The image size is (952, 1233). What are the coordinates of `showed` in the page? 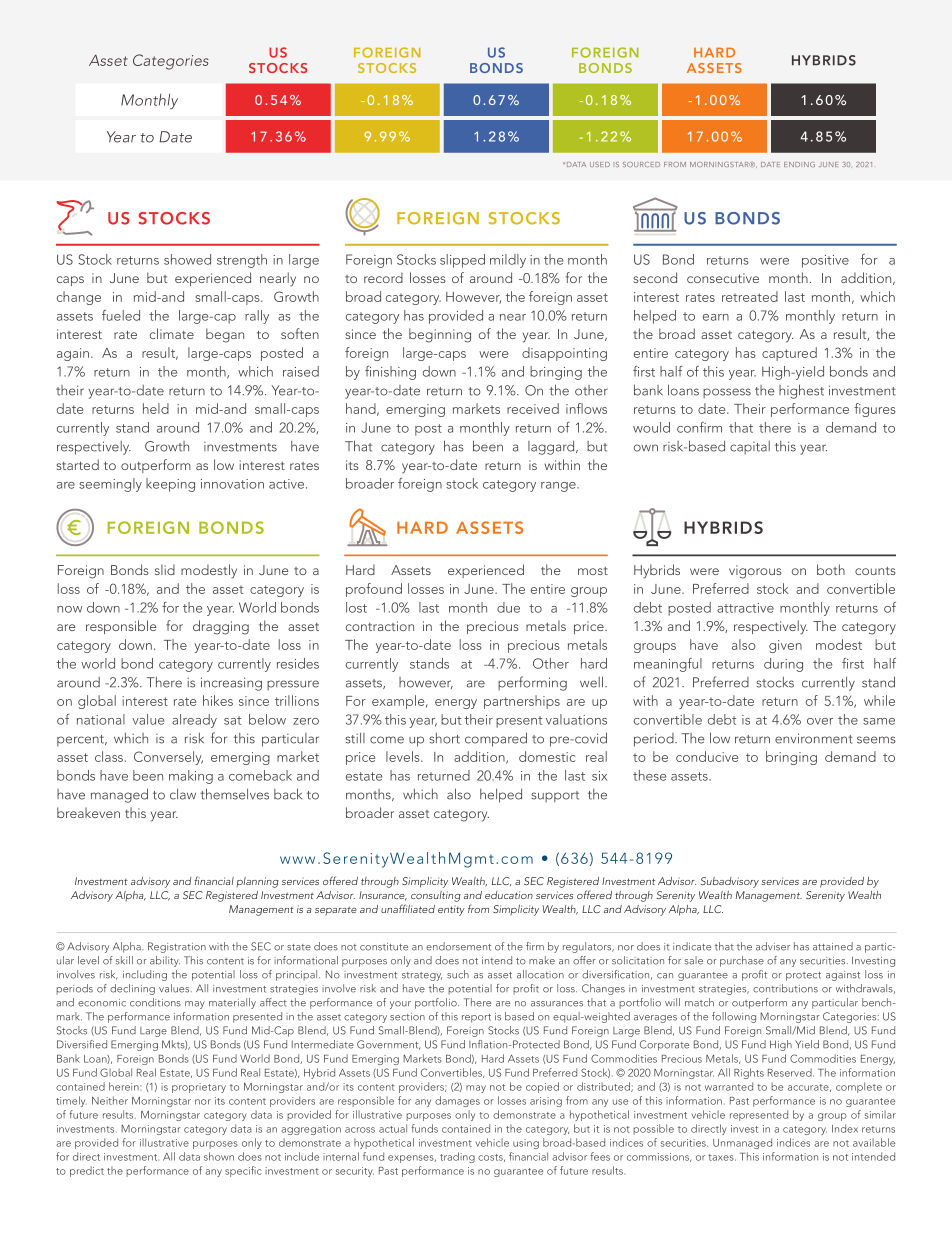 It's located at (187, 259).
